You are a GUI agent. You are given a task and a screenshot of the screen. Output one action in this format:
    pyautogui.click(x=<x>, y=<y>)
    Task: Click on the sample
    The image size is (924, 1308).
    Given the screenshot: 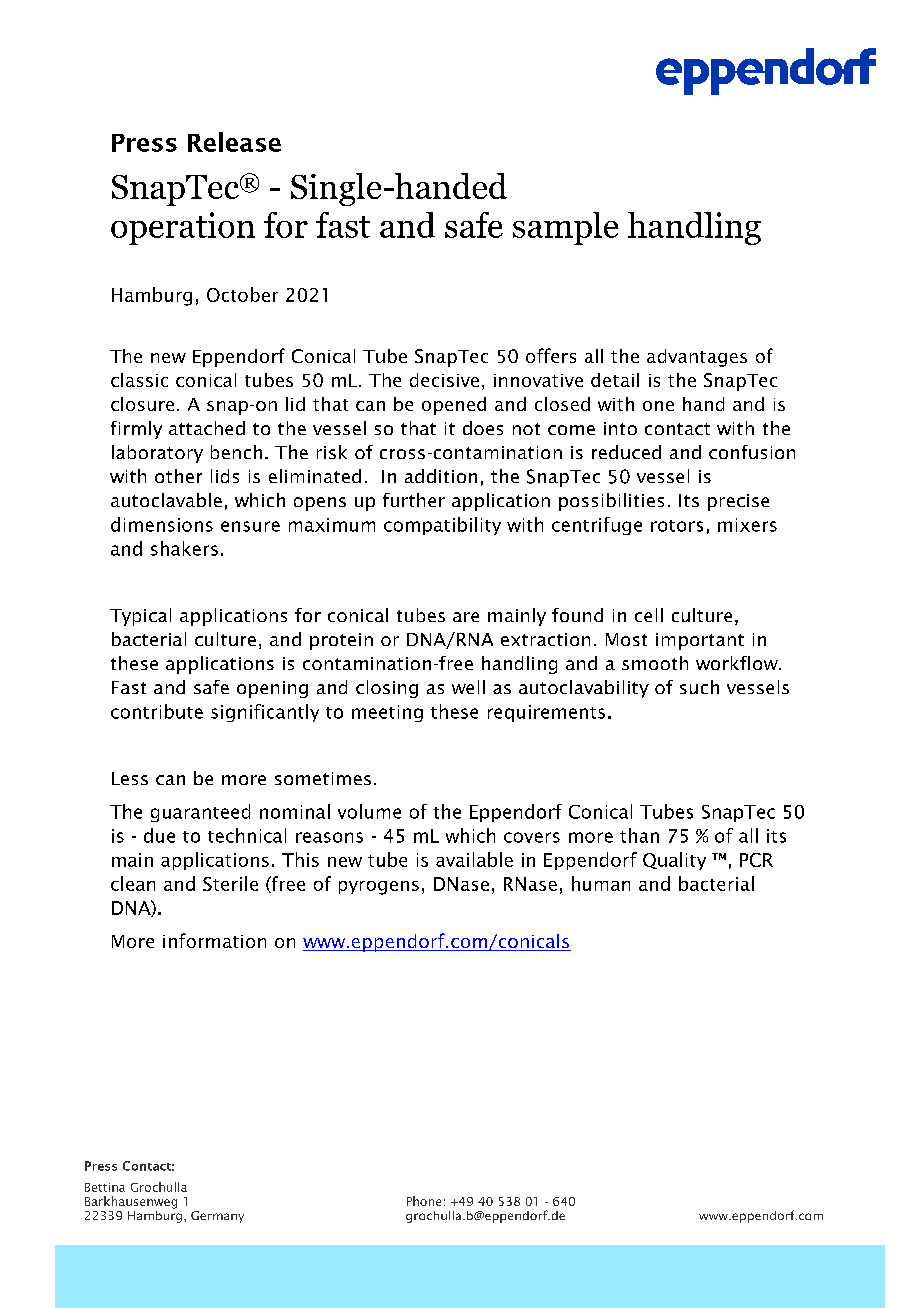 What is the action you would take?
    pyautogui.click(x=565, y=228)
